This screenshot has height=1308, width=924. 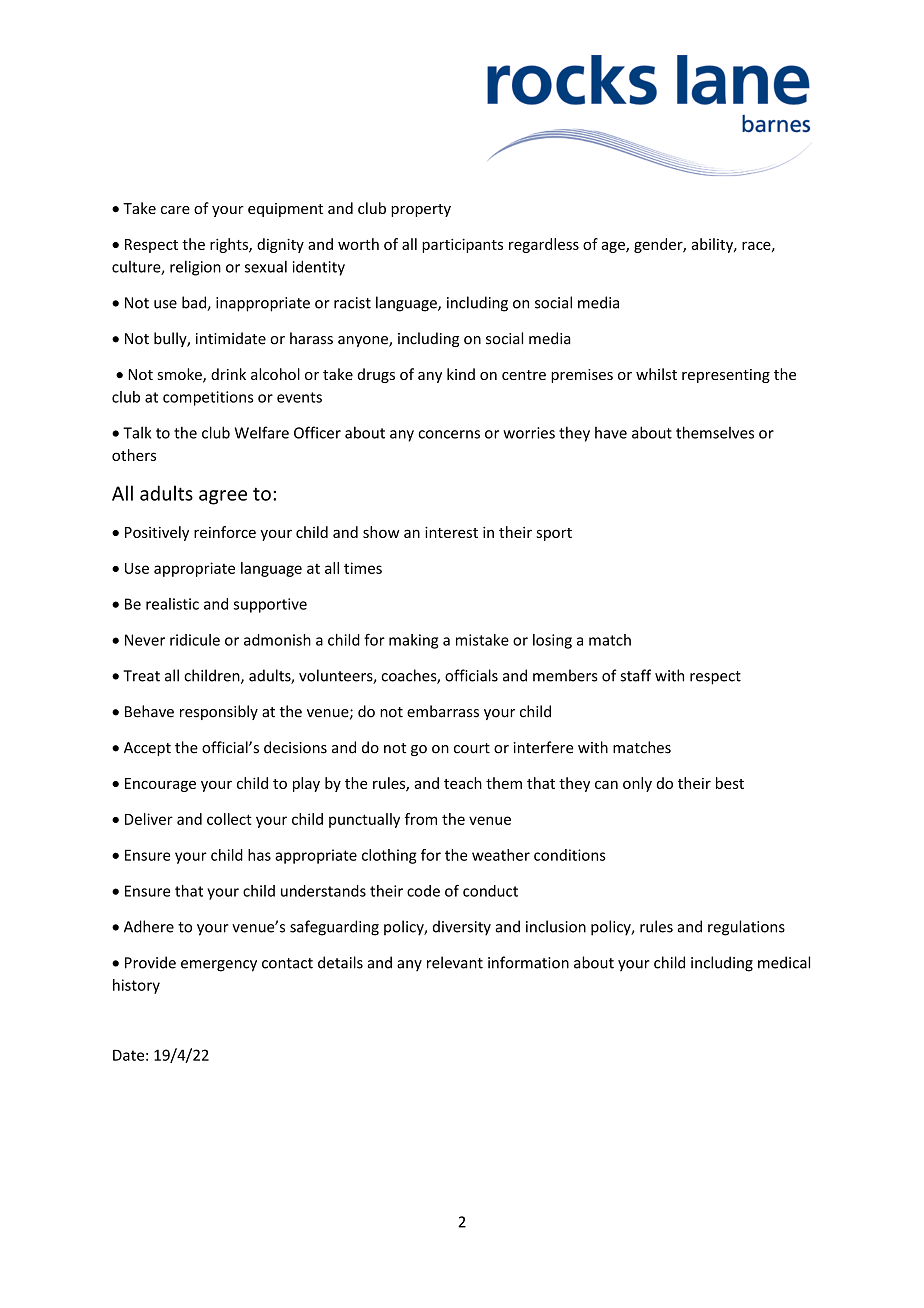 I want to click on care, so click(x=175, y=210).
